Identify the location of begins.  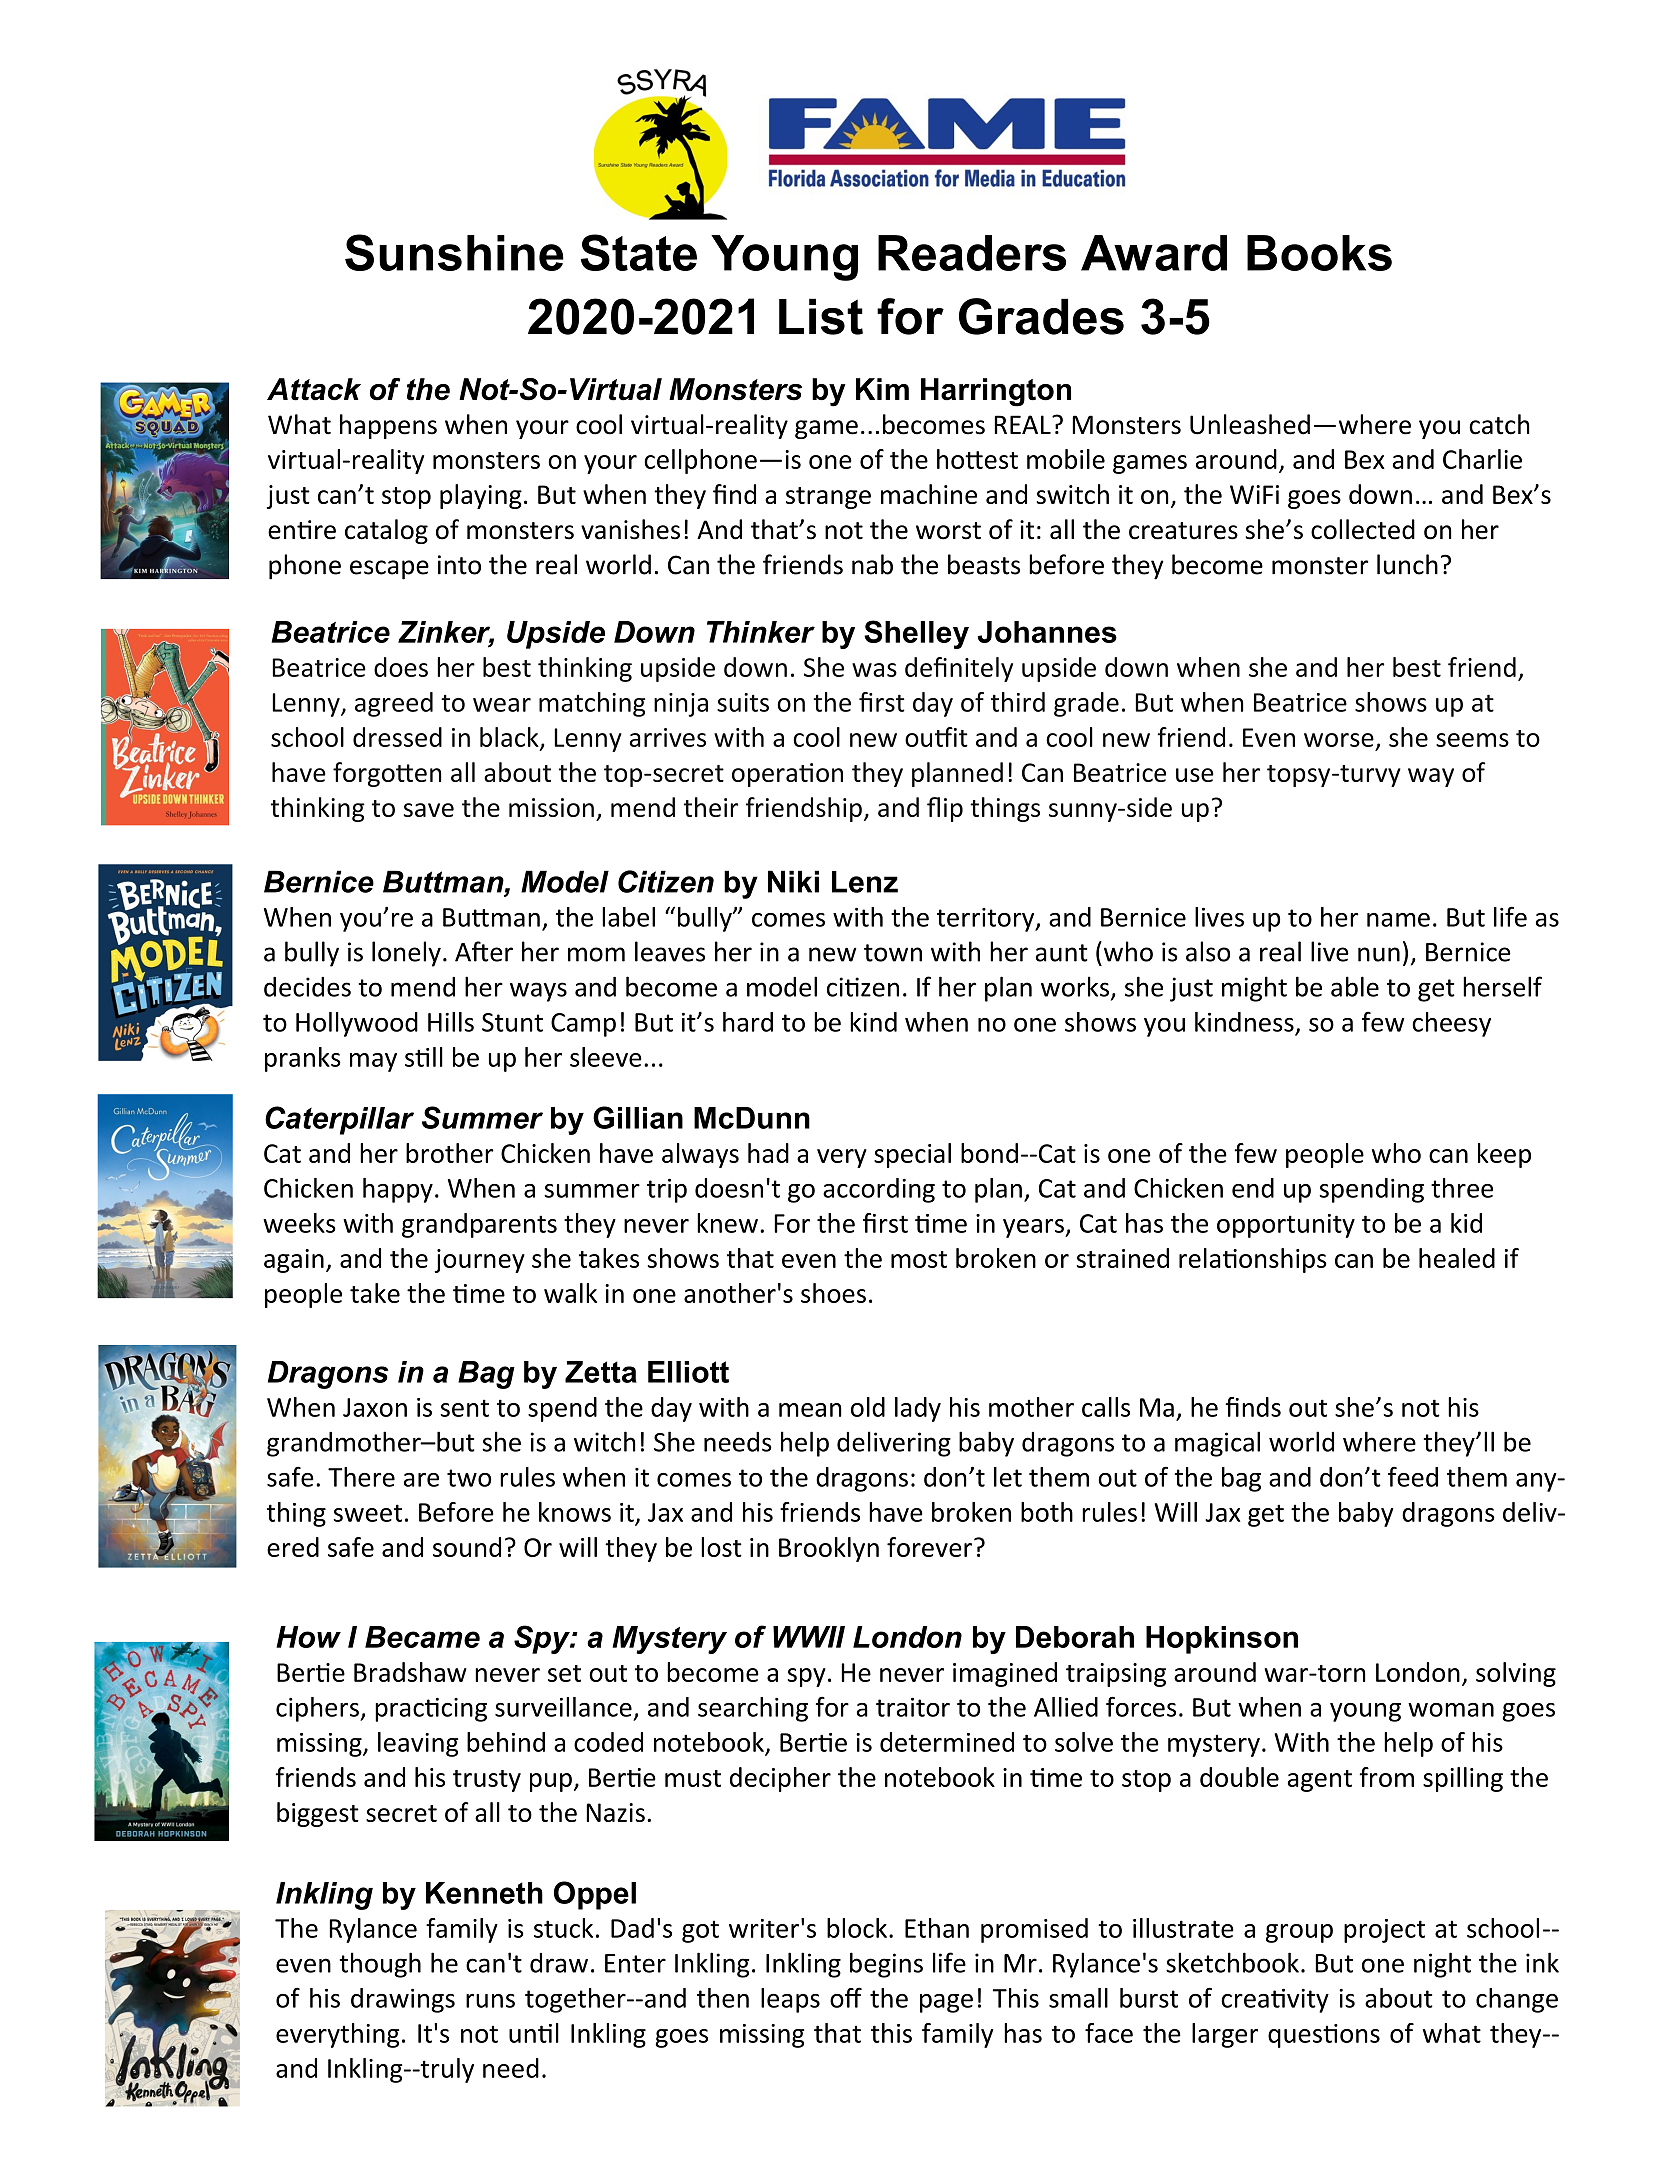
(886, 1965).
